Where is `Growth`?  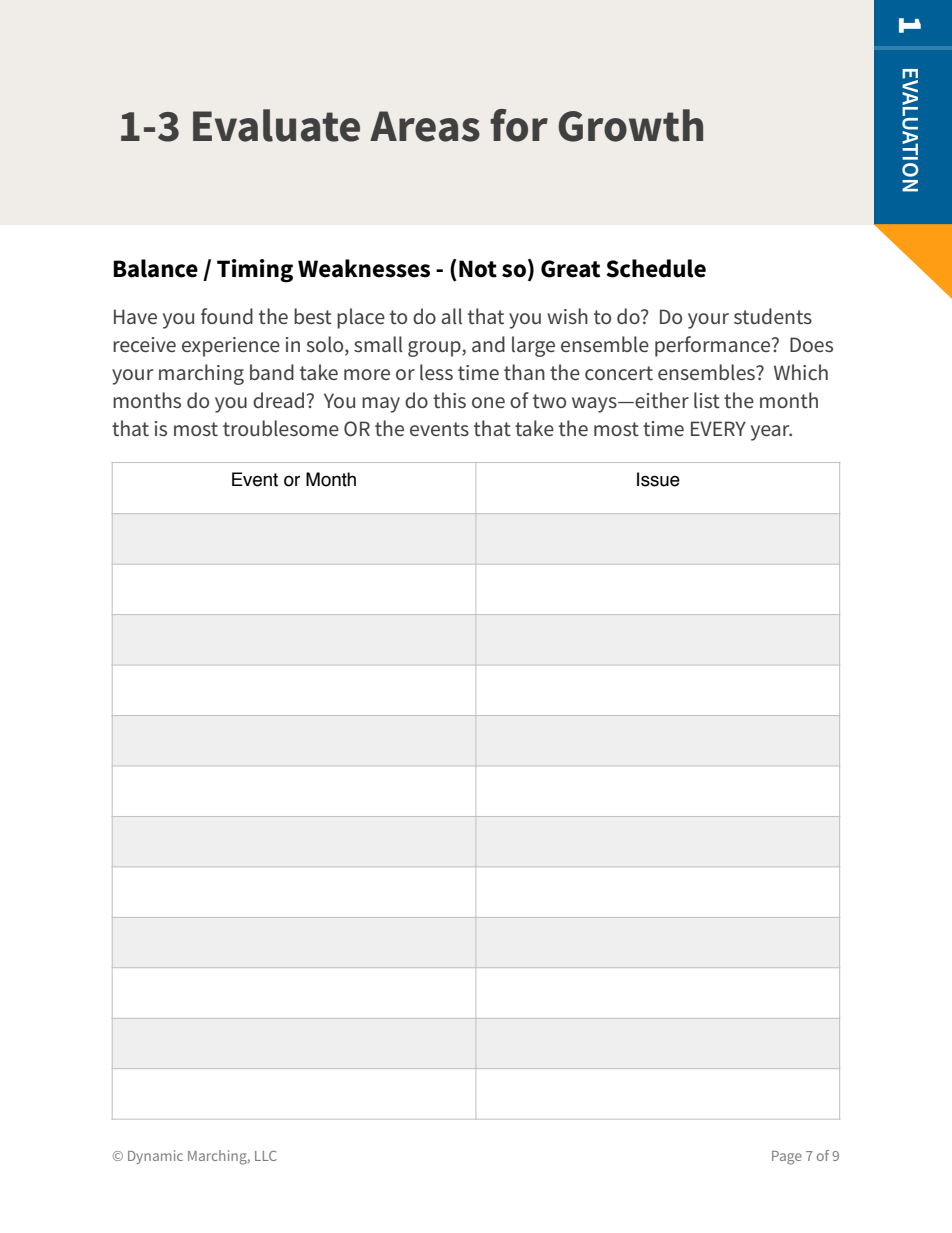
Growth is located at coordinates (630, 125).
